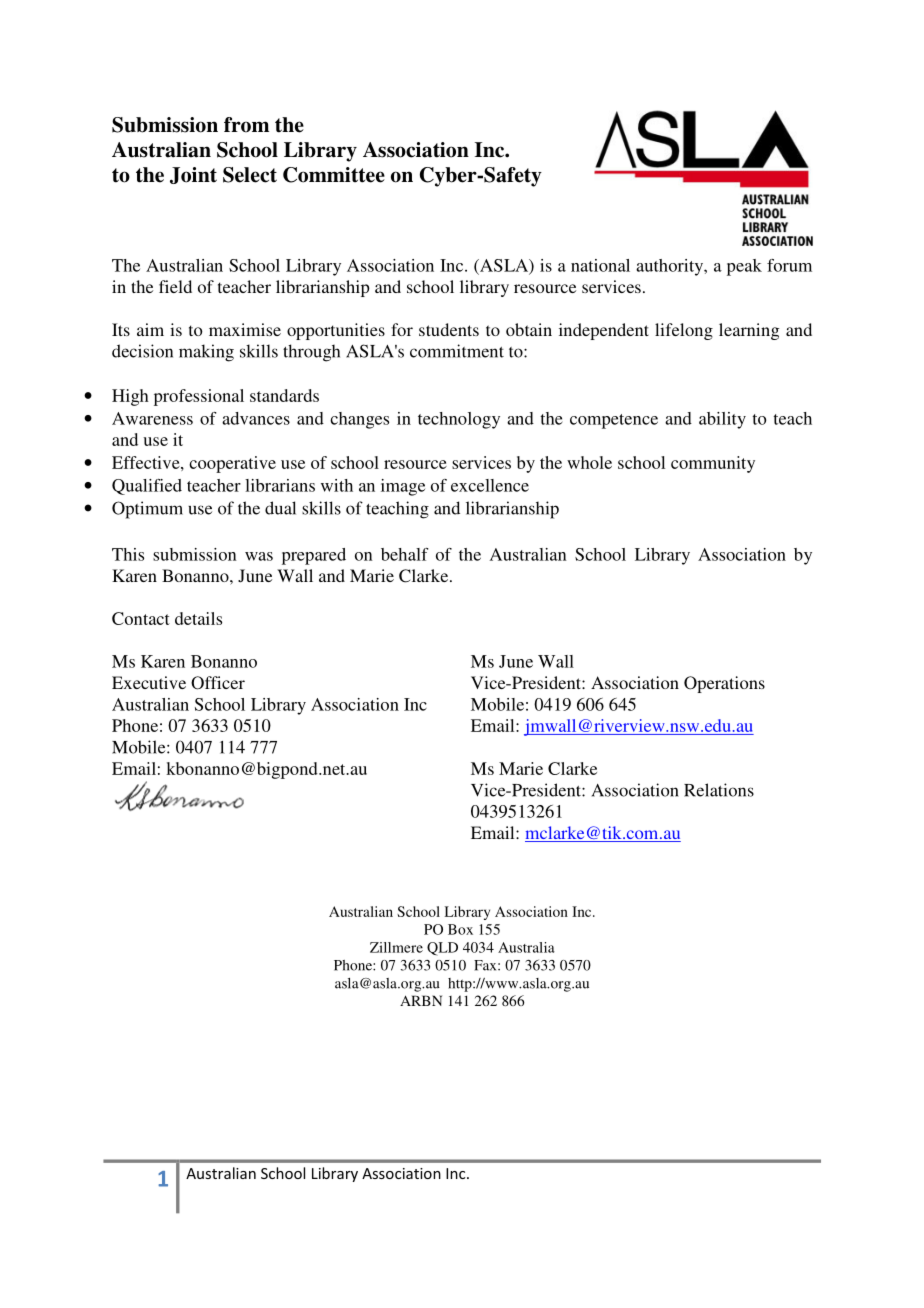  Describe the element at coordinates (259, 556) in the screenshot. I see `was` at that location.
